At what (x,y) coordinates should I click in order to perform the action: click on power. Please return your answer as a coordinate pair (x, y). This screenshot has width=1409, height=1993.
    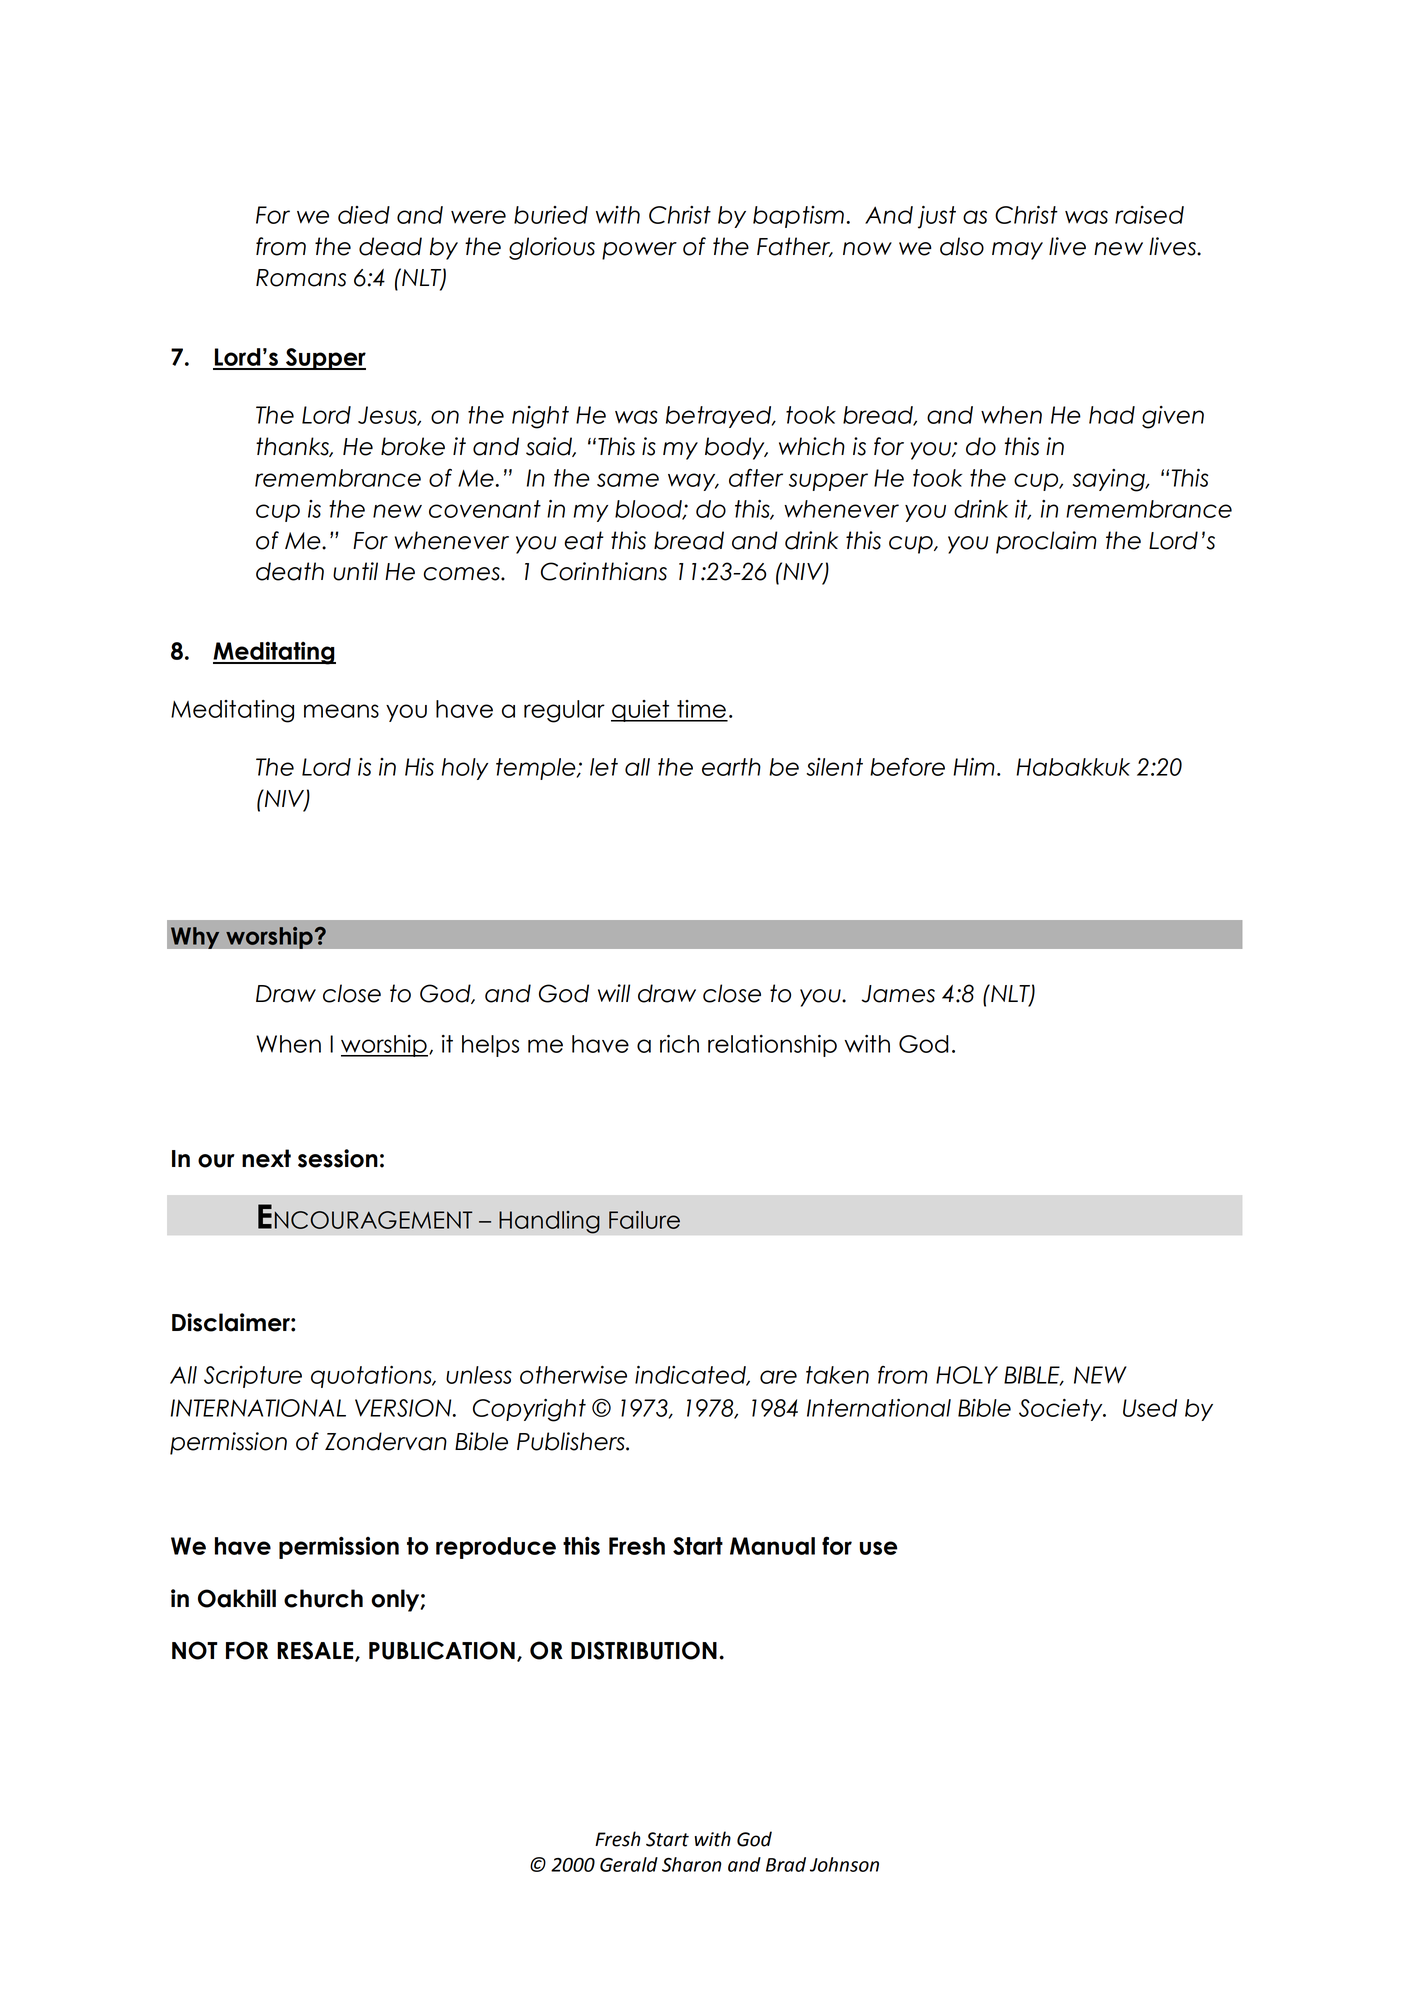
    Looking at the image, I should click on (639, 251).
